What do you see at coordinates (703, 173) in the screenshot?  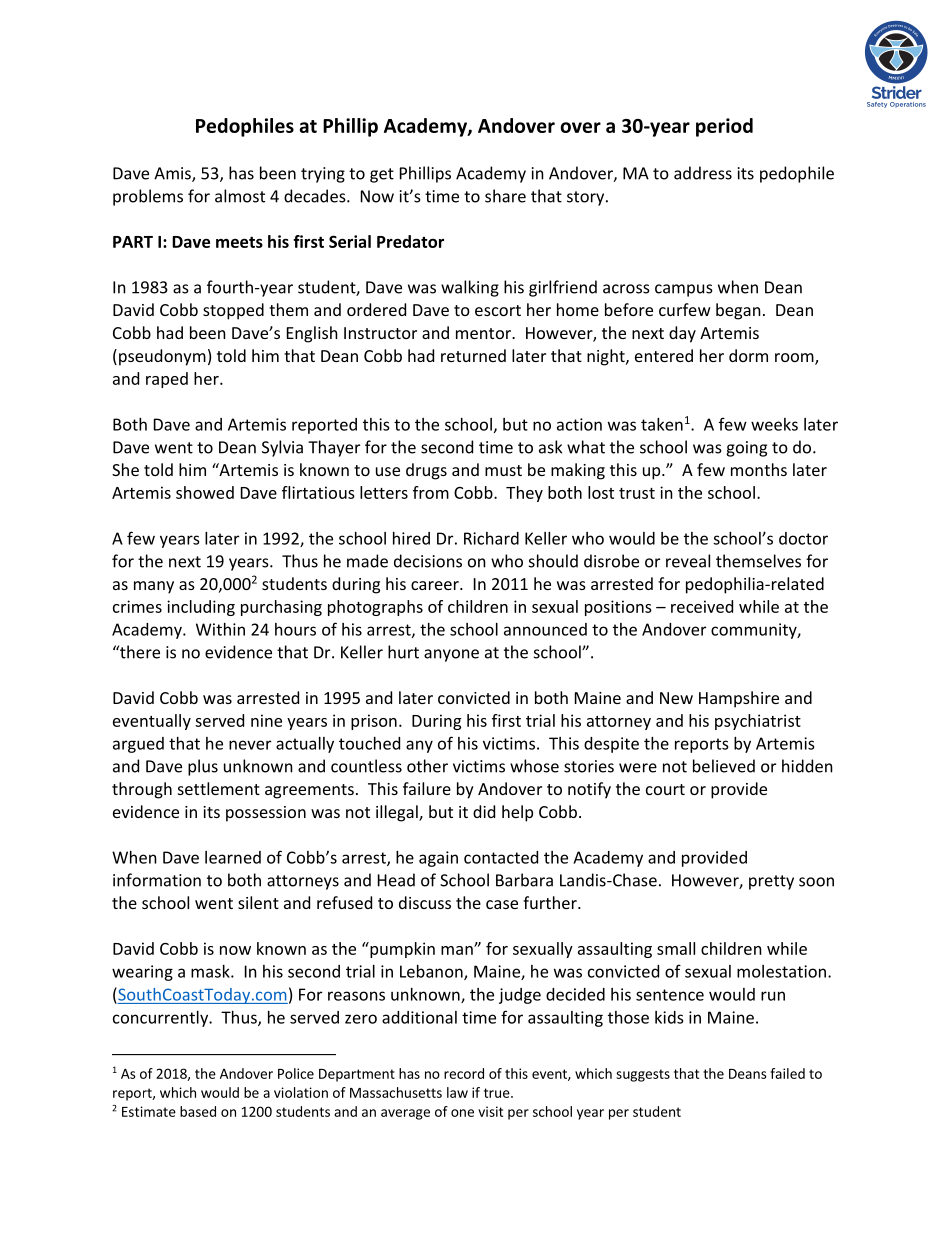 I see `address` at bounding box center [703, 173].
